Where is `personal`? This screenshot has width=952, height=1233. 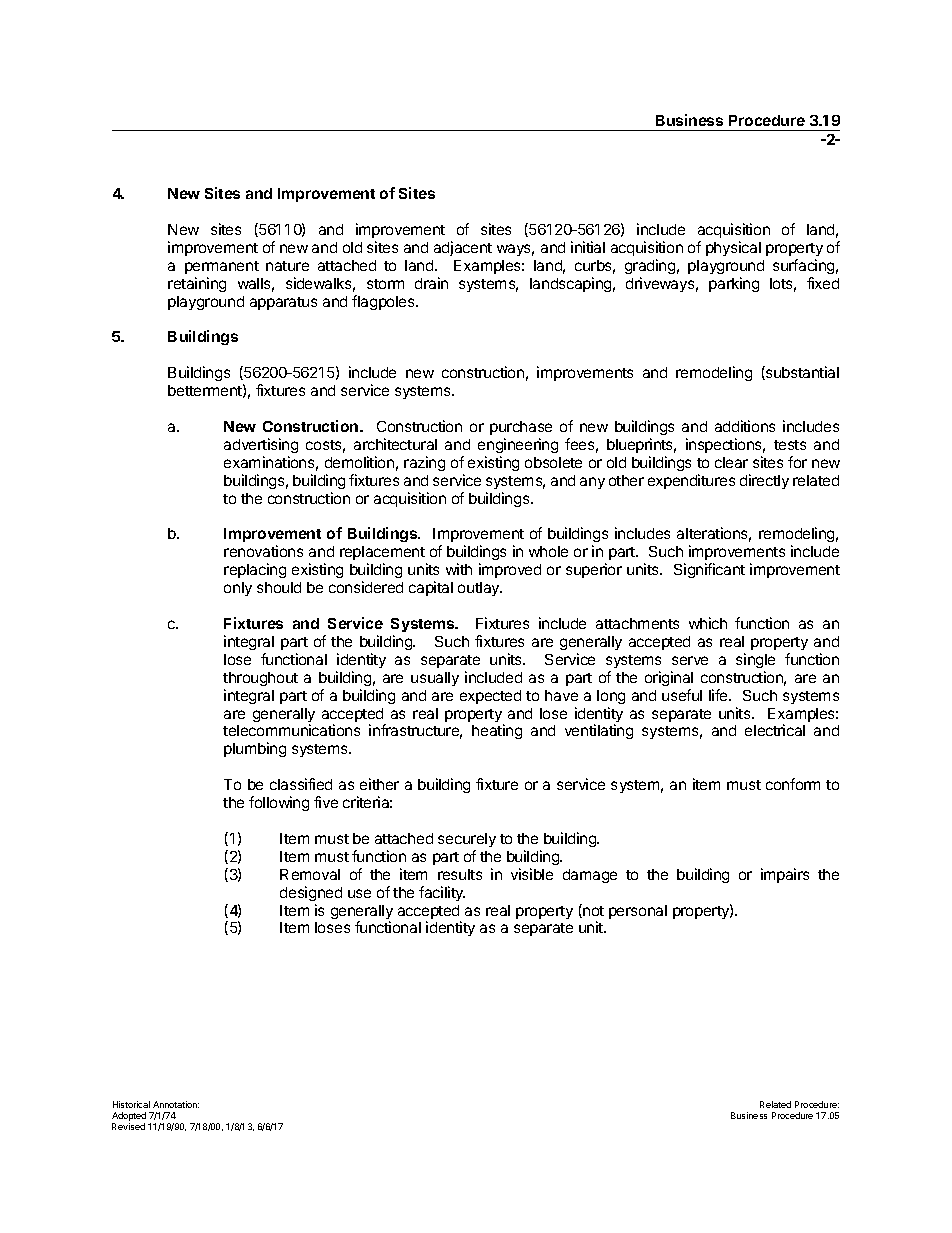
personal is located at coordinates (638, 912).
